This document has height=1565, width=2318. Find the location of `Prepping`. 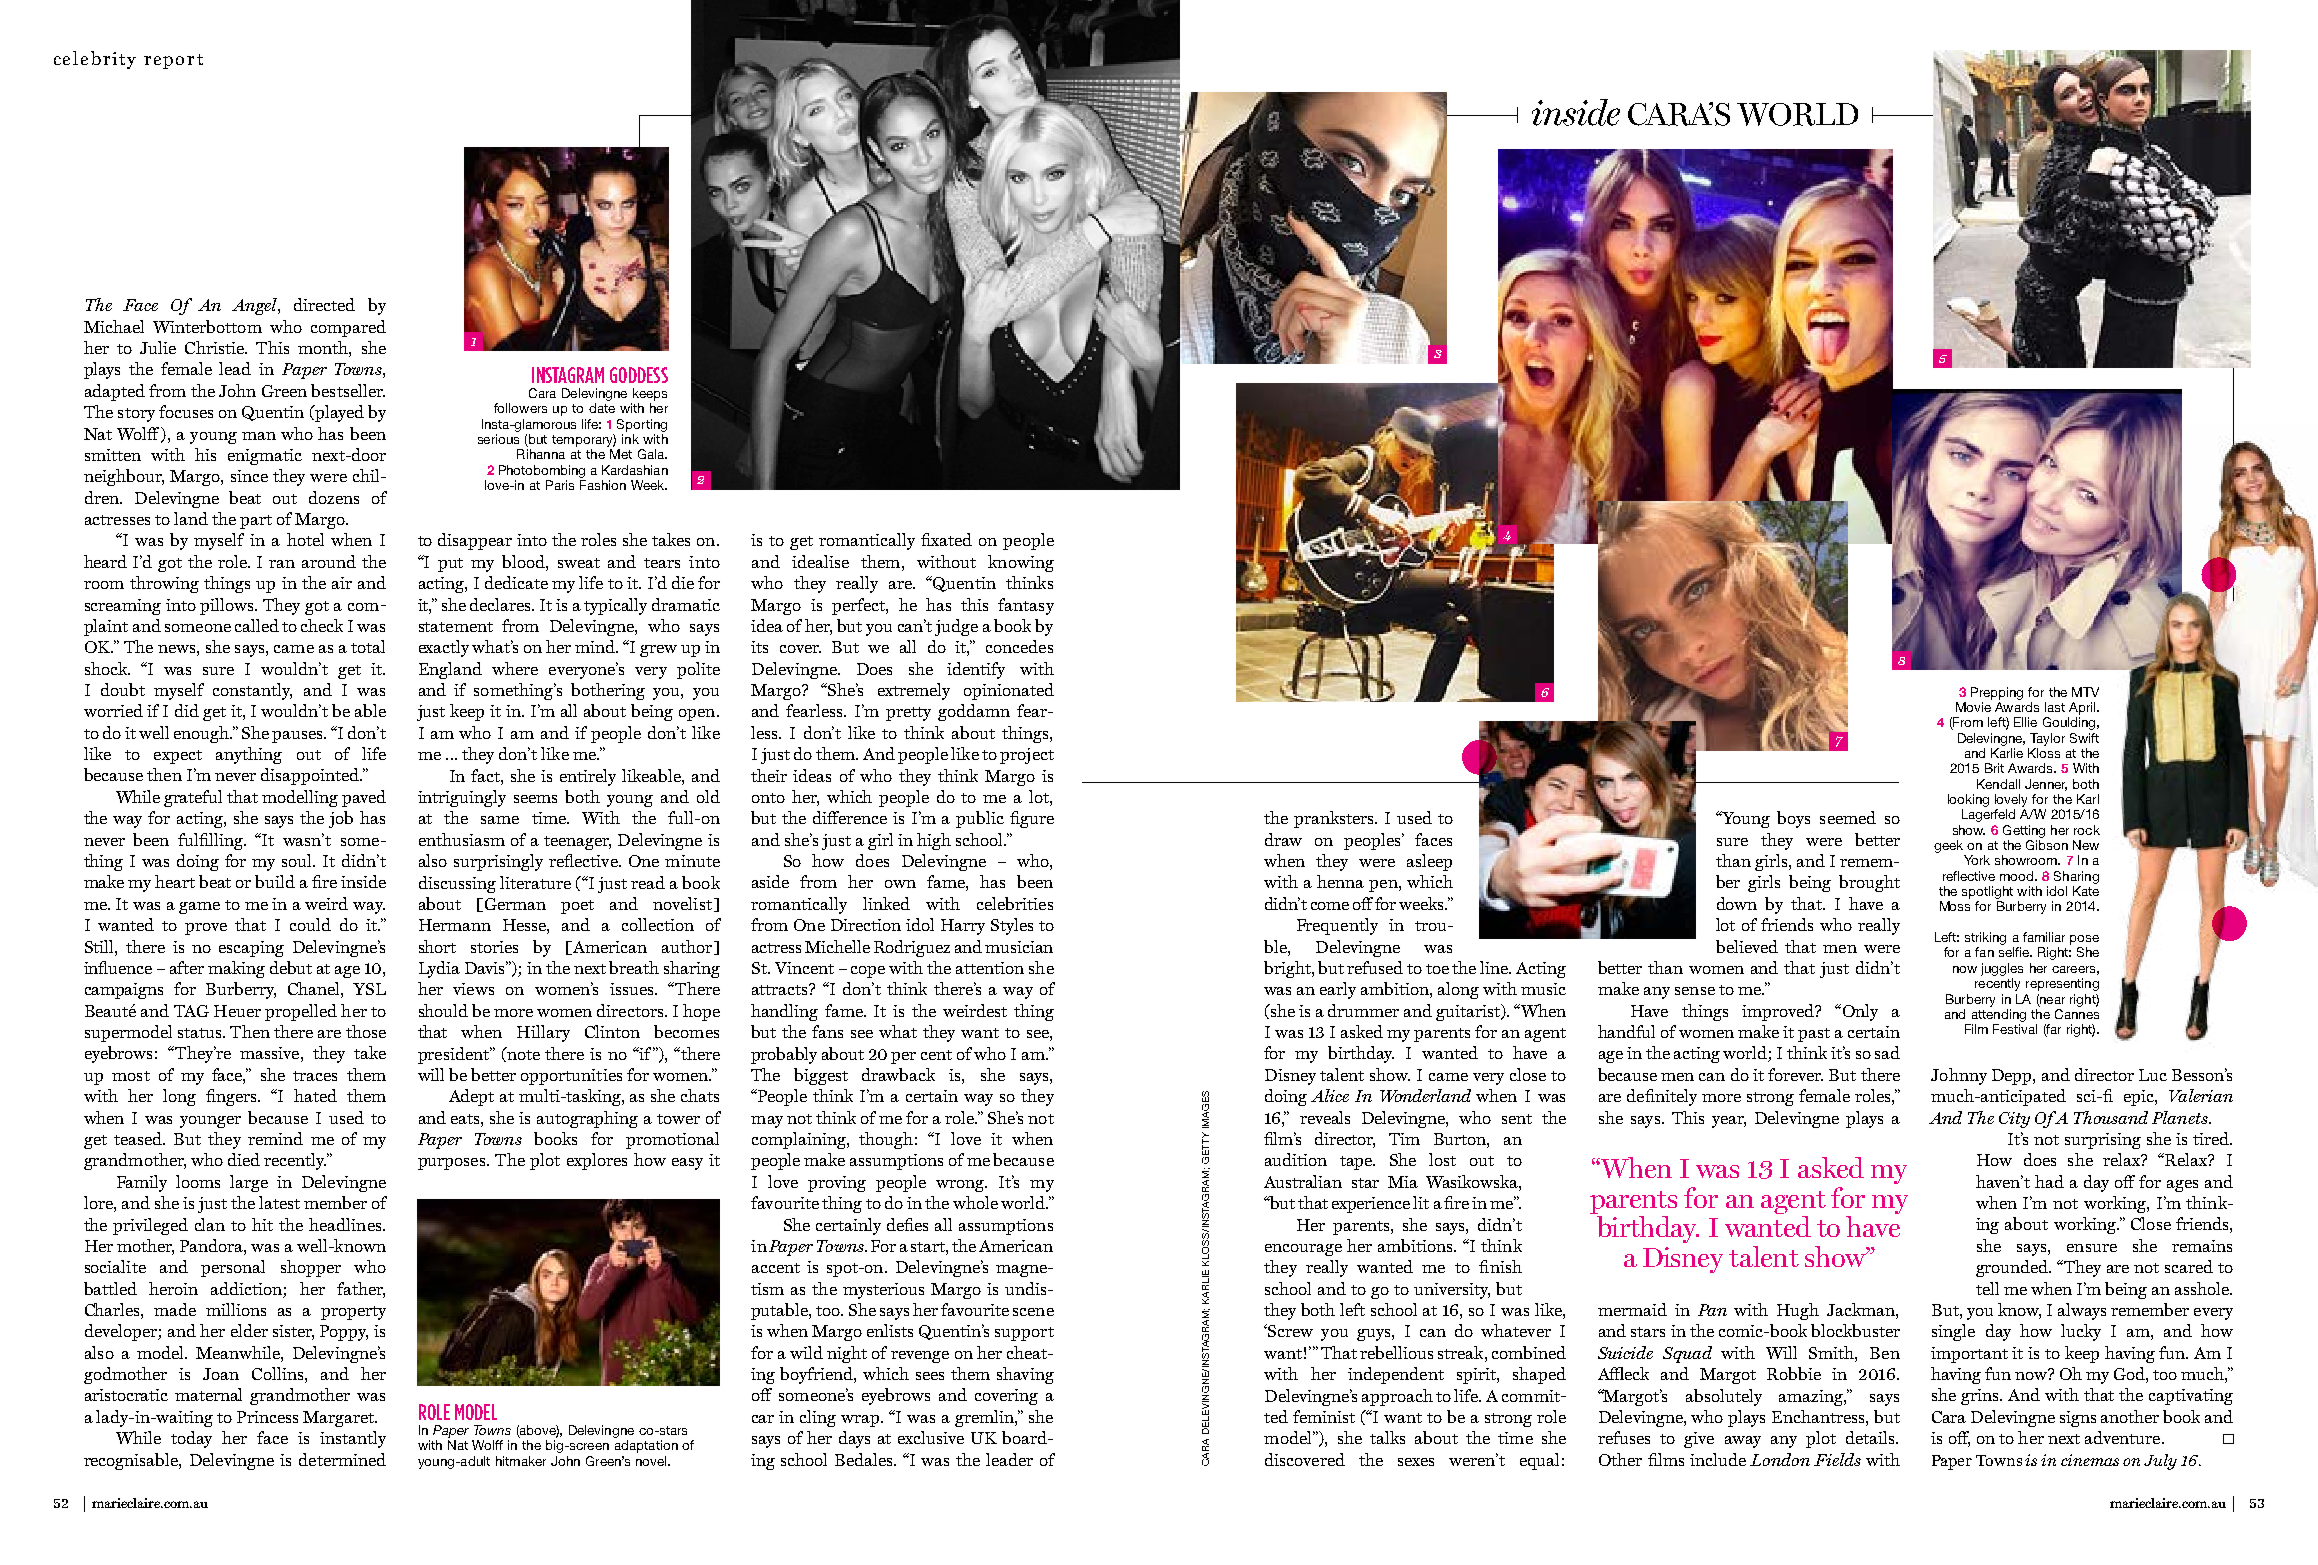

Prepping is located at coordinates (1997, 693).
